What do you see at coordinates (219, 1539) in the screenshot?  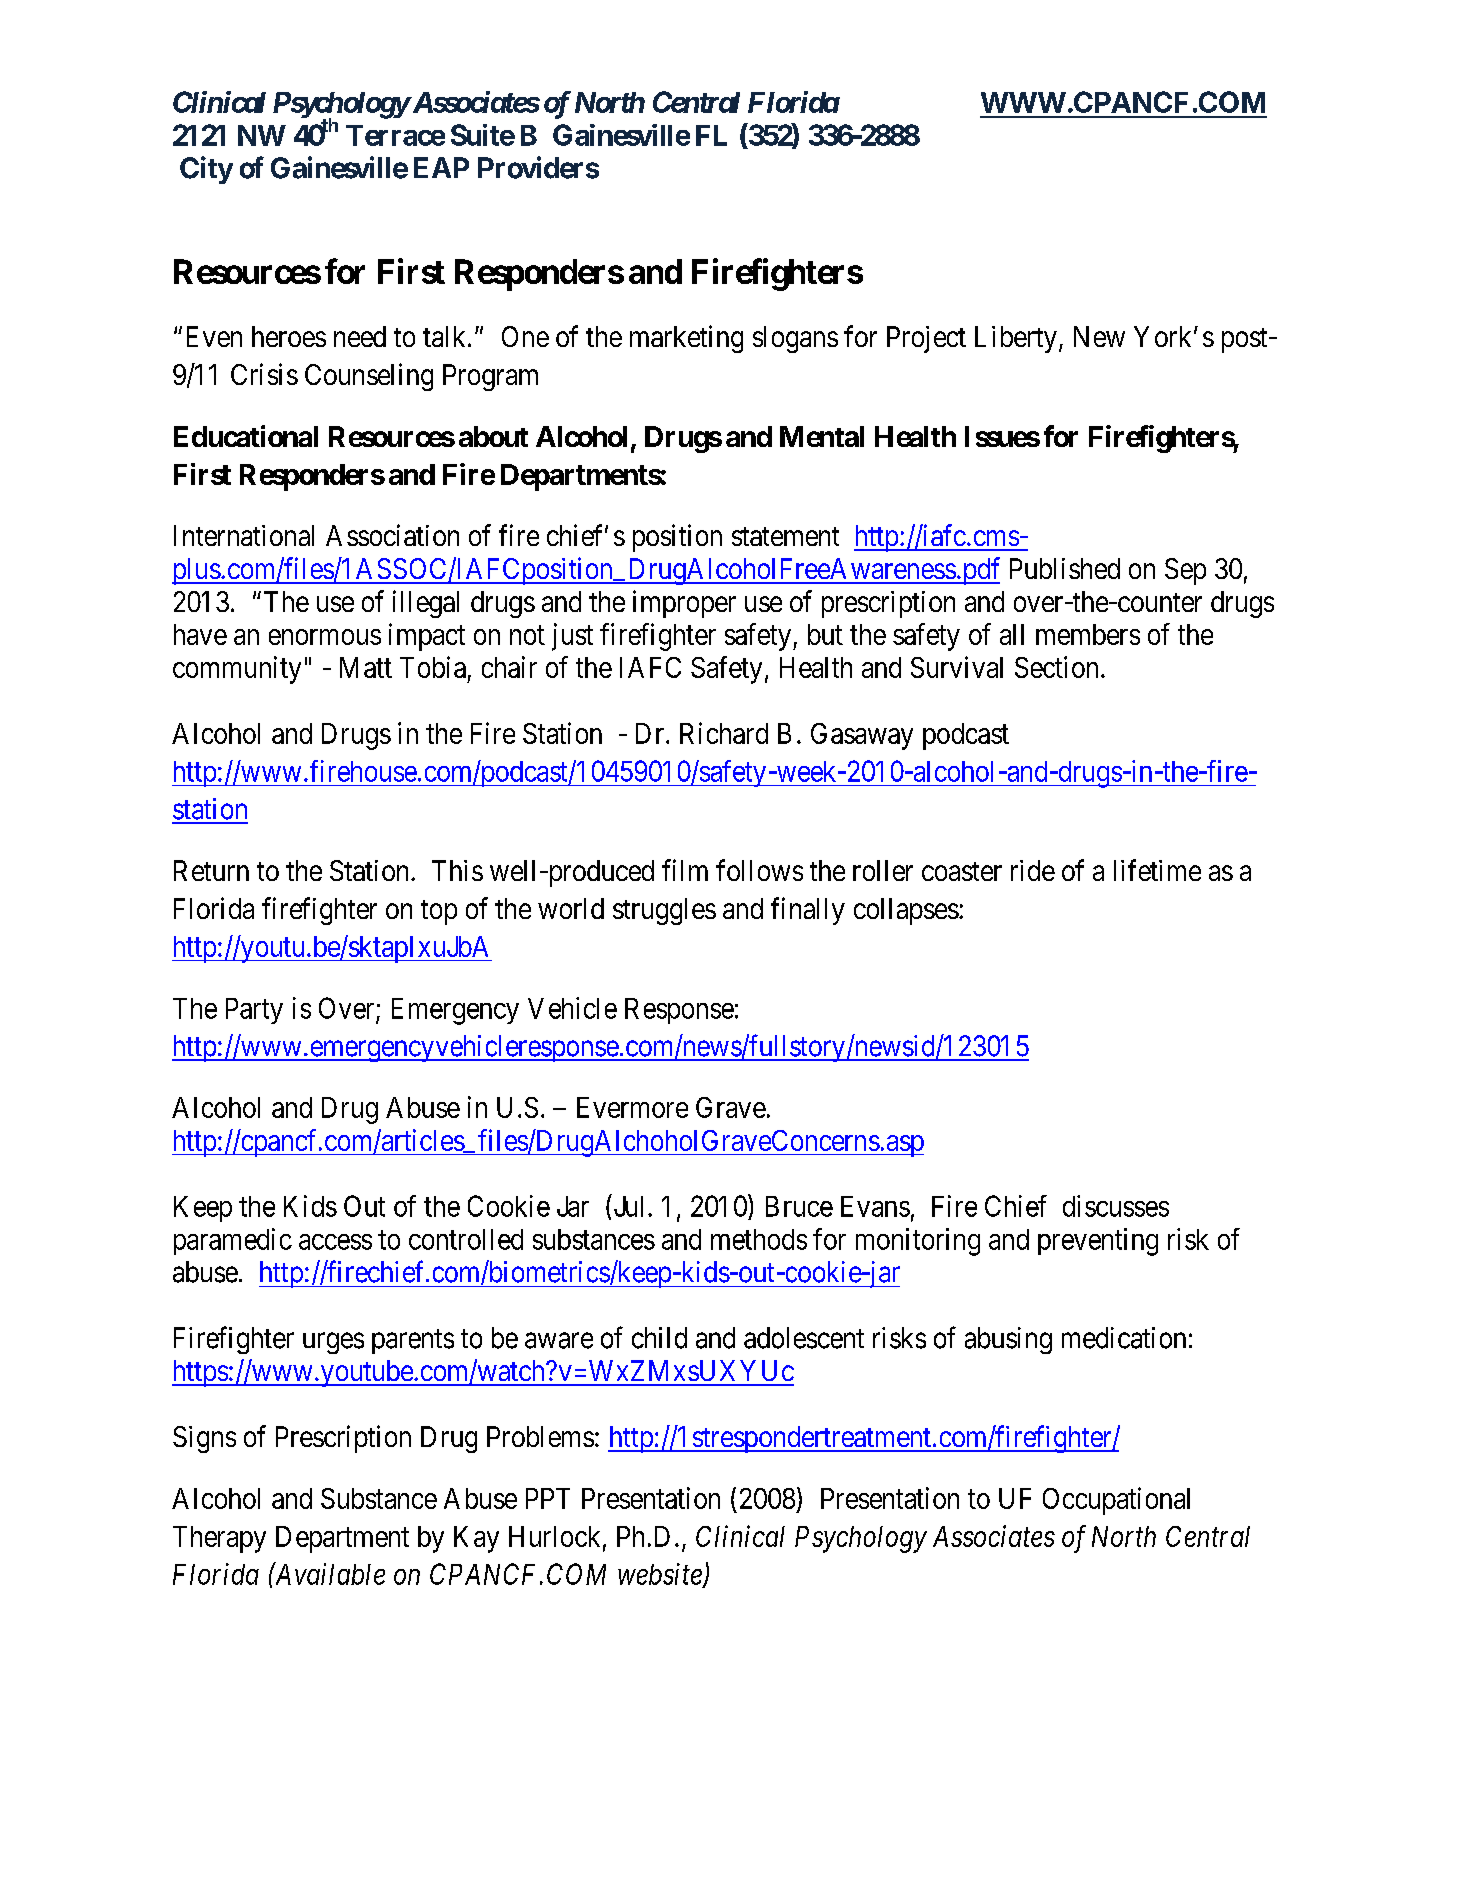 I see `Therapy` at bounding box center [219, 1539].
